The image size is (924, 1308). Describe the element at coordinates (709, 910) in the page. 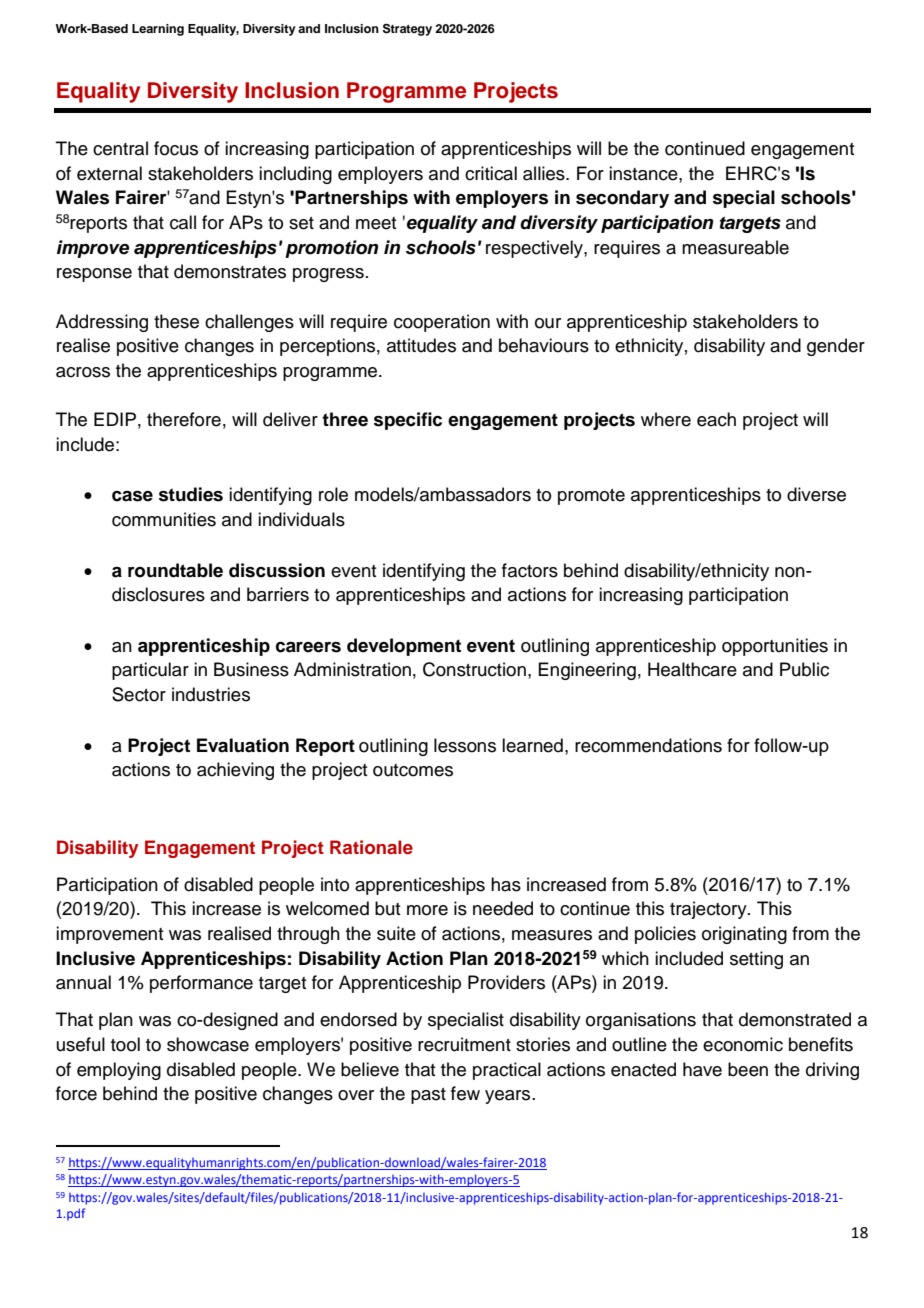

I see `trajectory` at that location.
